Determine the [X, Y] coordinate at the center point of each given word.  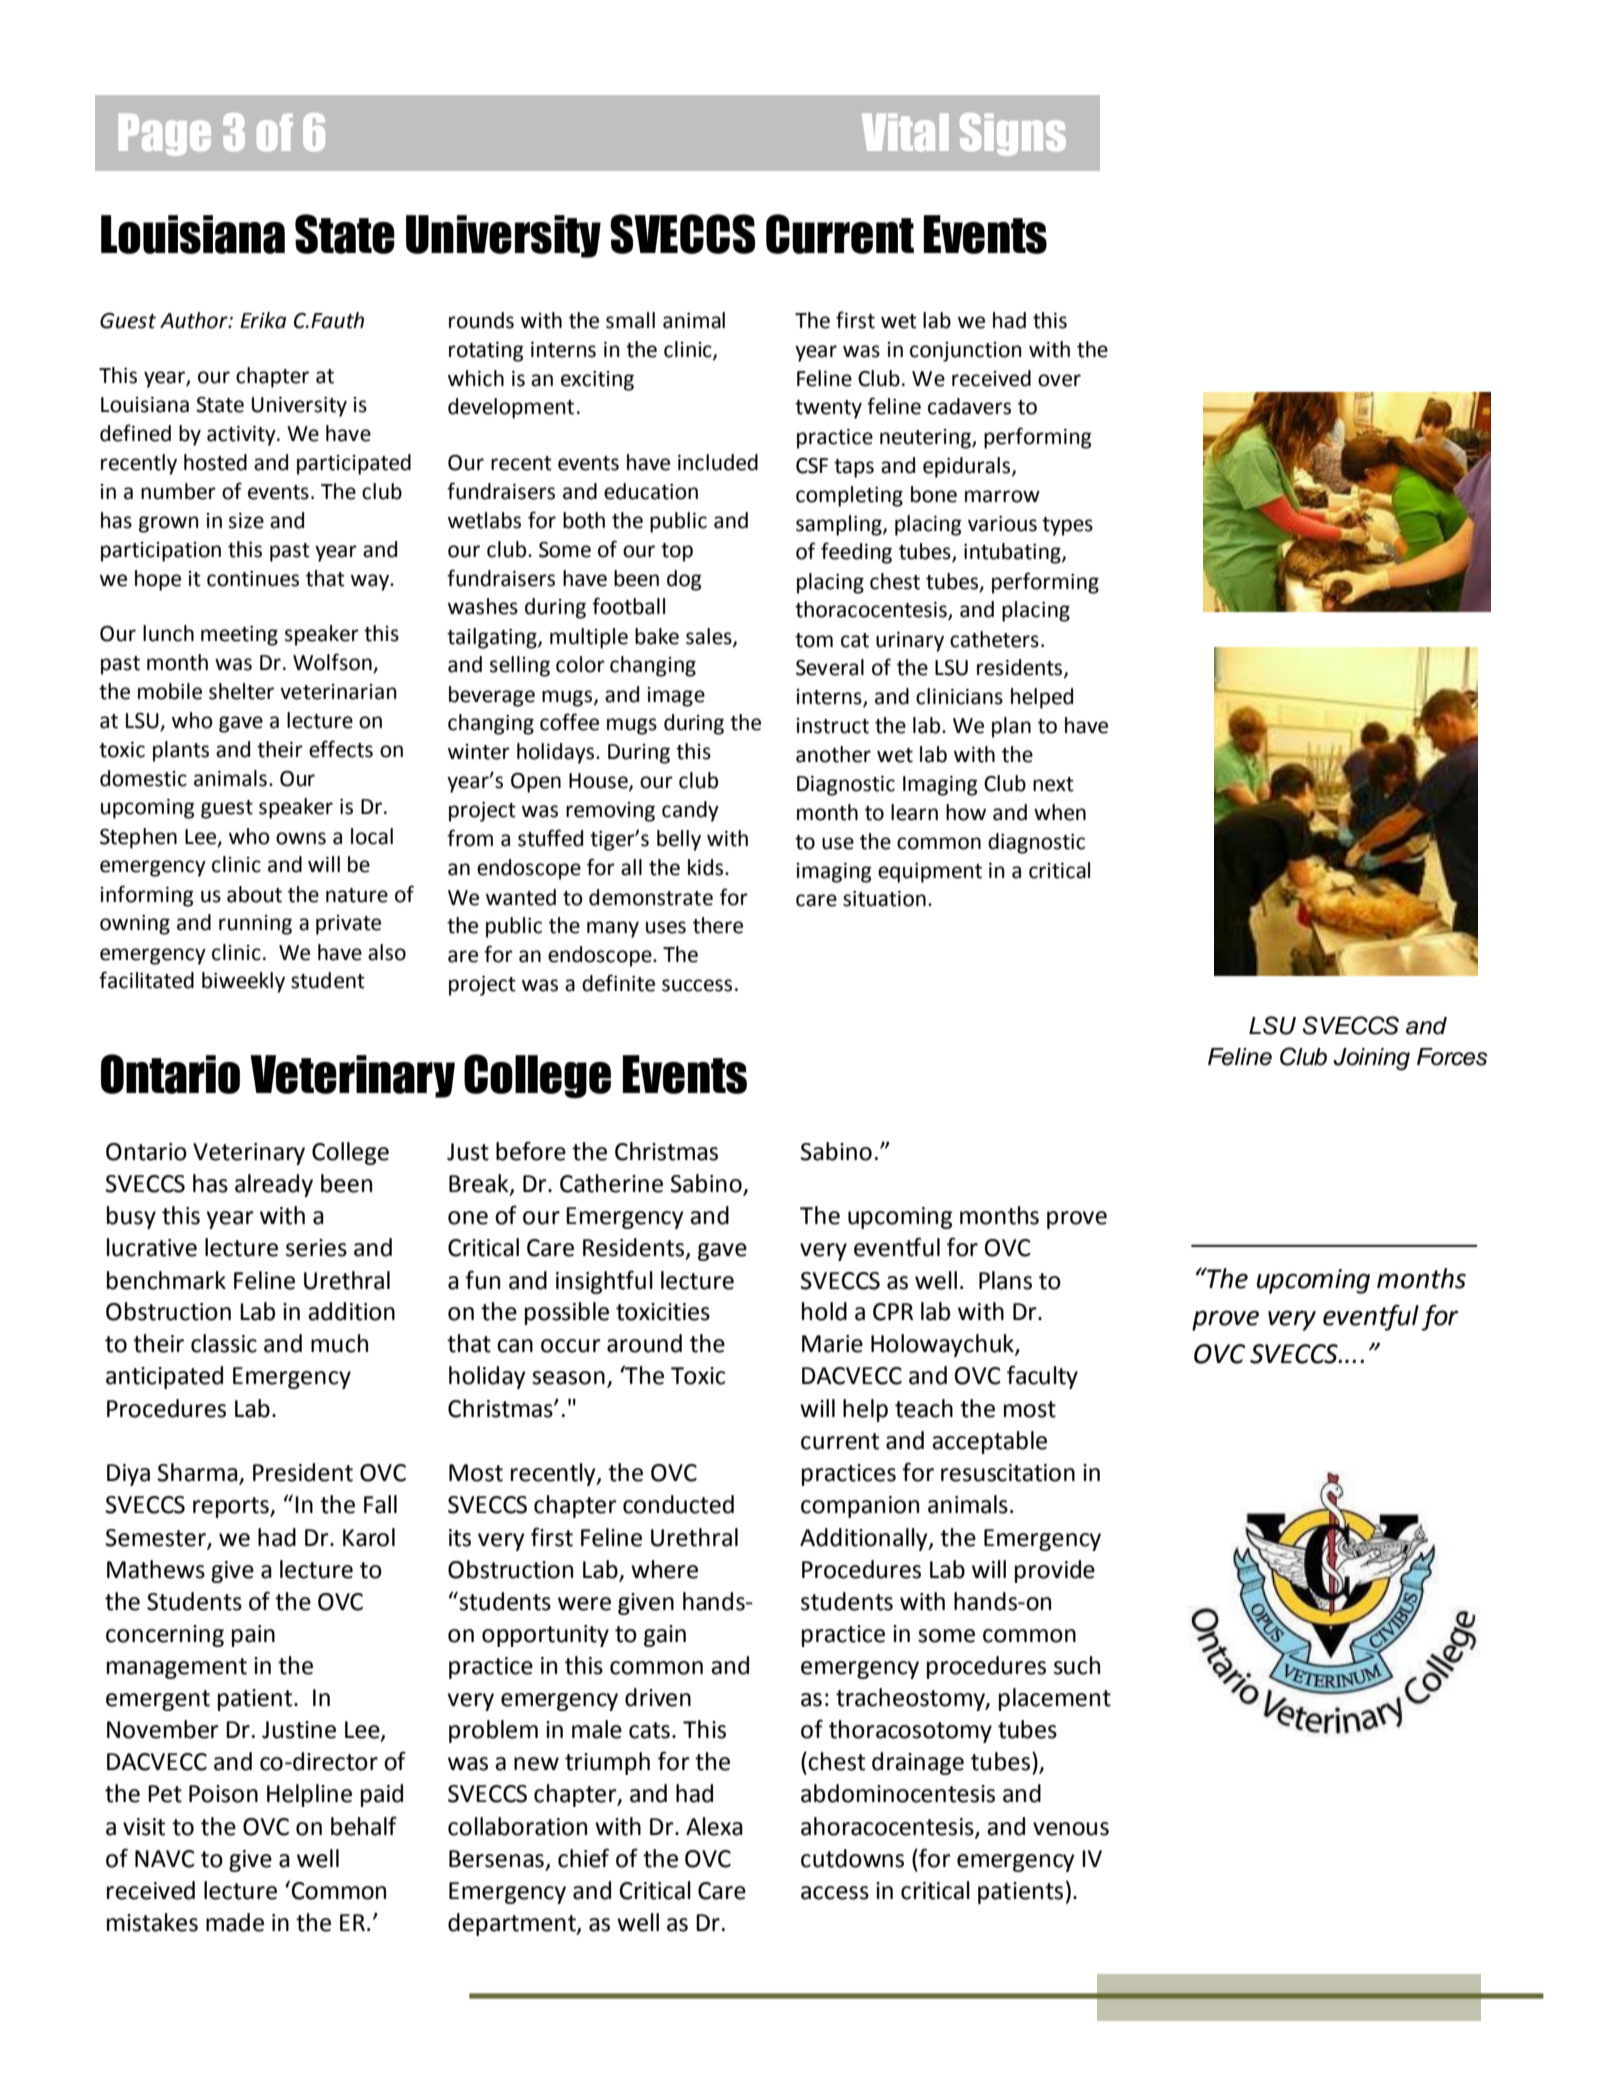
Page [165, 134]
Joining [1371, 1059]
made [235, 1922]
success [697, 985]
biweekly [243, 982]
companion [860, 1507]
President [303, 1472]
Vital [905, 132]
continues [253, 579]
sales [710, 637]
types [1067, 526]
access [835, 1893]
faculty [1042, 1377]
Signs [1013, 134]
